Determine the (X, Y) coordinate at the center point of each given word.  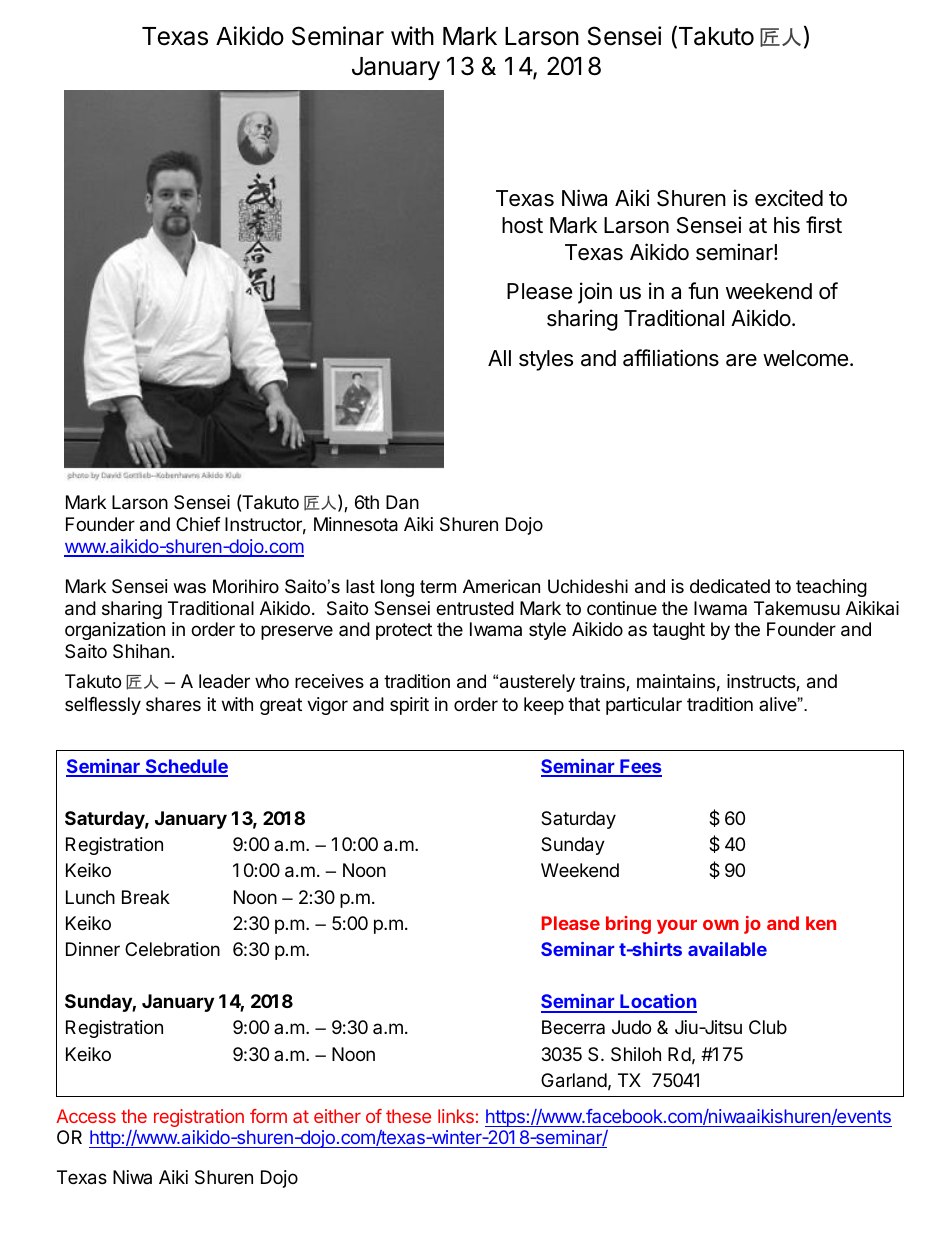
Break (146, 897)
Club (768, 1027)
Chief (198, 524)
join (595, 293)
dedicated (730, 586)
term (438, 587)
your (677, 926)
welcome (805, 358)
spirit (409, 706)
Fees (640, 767)
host (522, 225)
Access (86, 1116)
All (499, 358)
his (787, 225)
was (189, 588)
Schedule (185, 767)
